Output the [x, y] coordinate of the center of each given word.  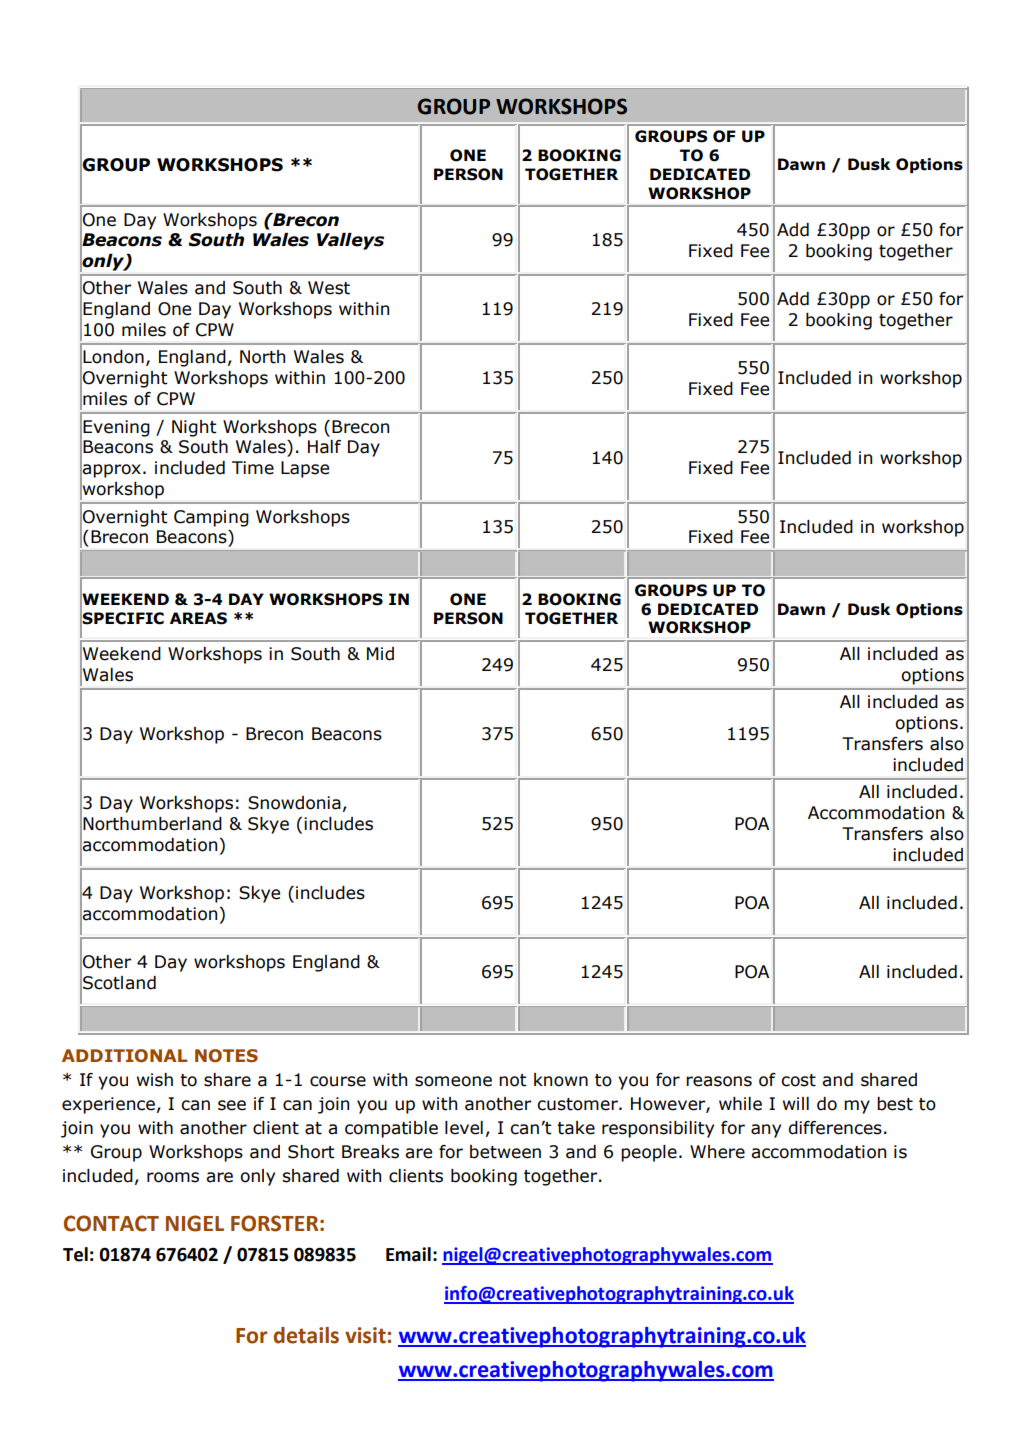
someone [453, 1081]
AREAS [198, 618]
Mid [380, 654]
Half [324, 447]
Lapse [305, 469]
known [561, 1080]
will [796, 1103]
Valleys [350, 241]
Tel [75, 1254]
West [329, 288]
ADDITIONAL [124, 1055]
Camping [211, 518]
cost [798, 1080]
